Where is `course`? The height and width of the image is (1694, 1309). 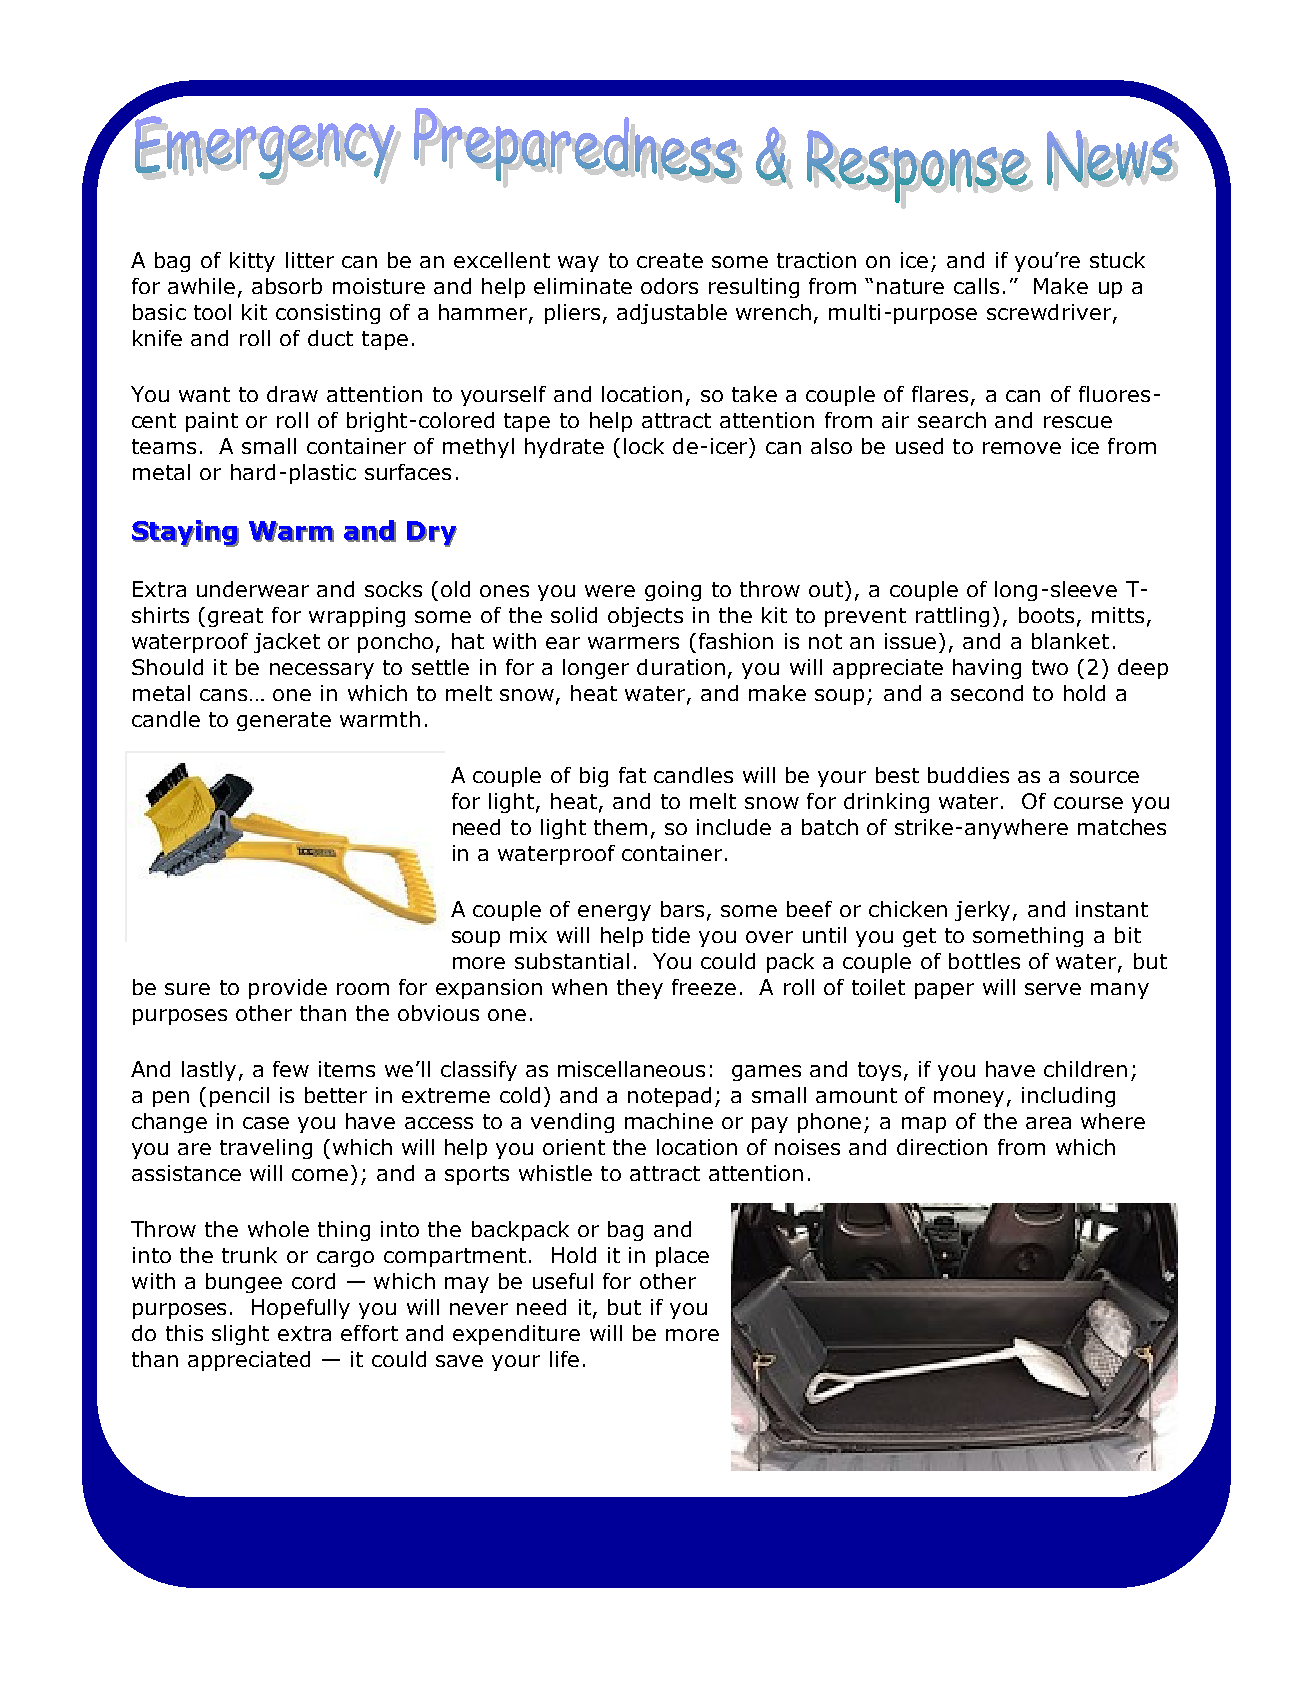 course is located at coordinates (1088, 803).
